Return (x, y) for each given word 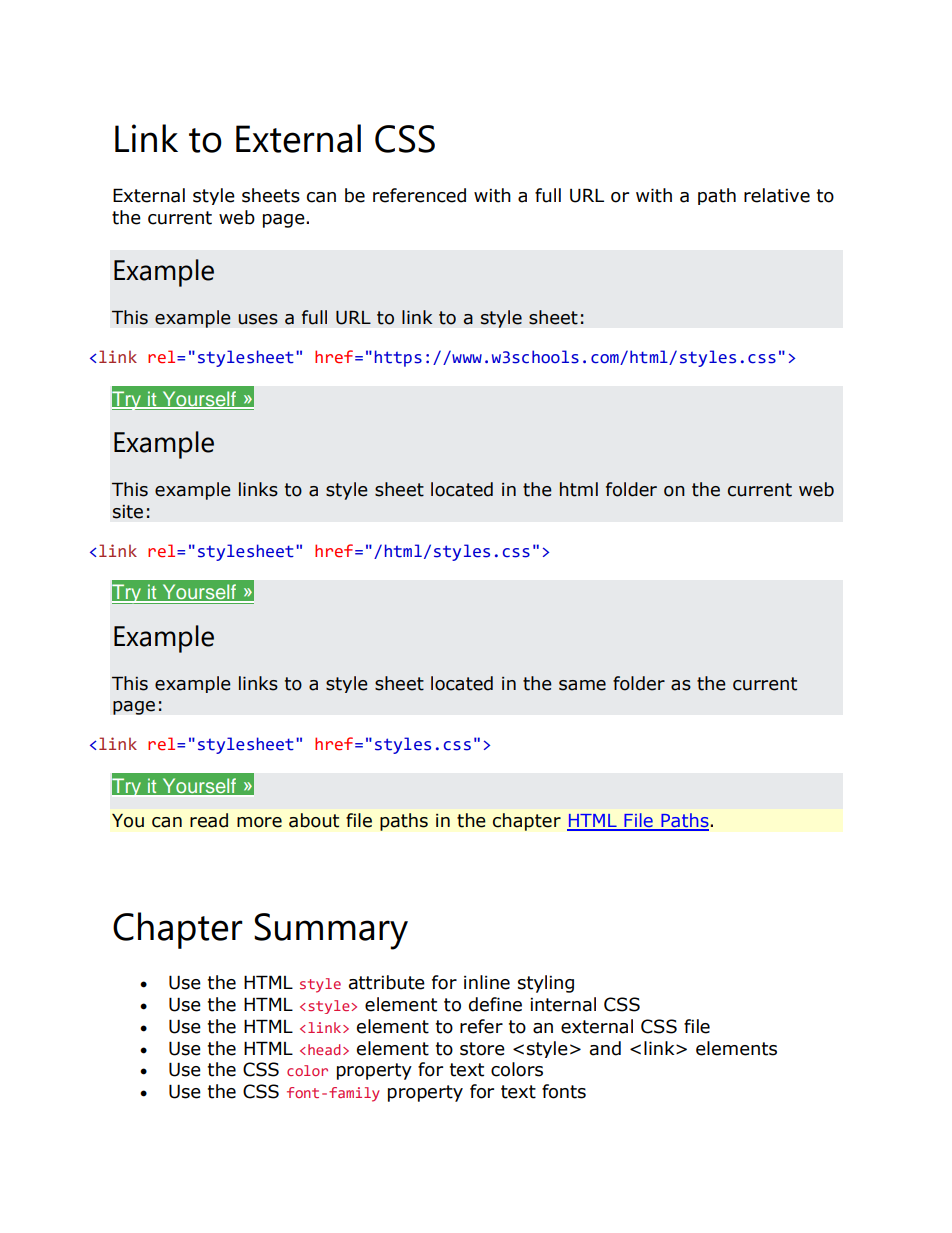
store (482, 1049)
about (314, 820)
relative (777, 195)
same (582, 685)
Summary (331, 931)
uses (258, 319)
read (209, 820)
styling (546, 984)
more (259, 822)
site (128, 512)
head (324, 1049)
